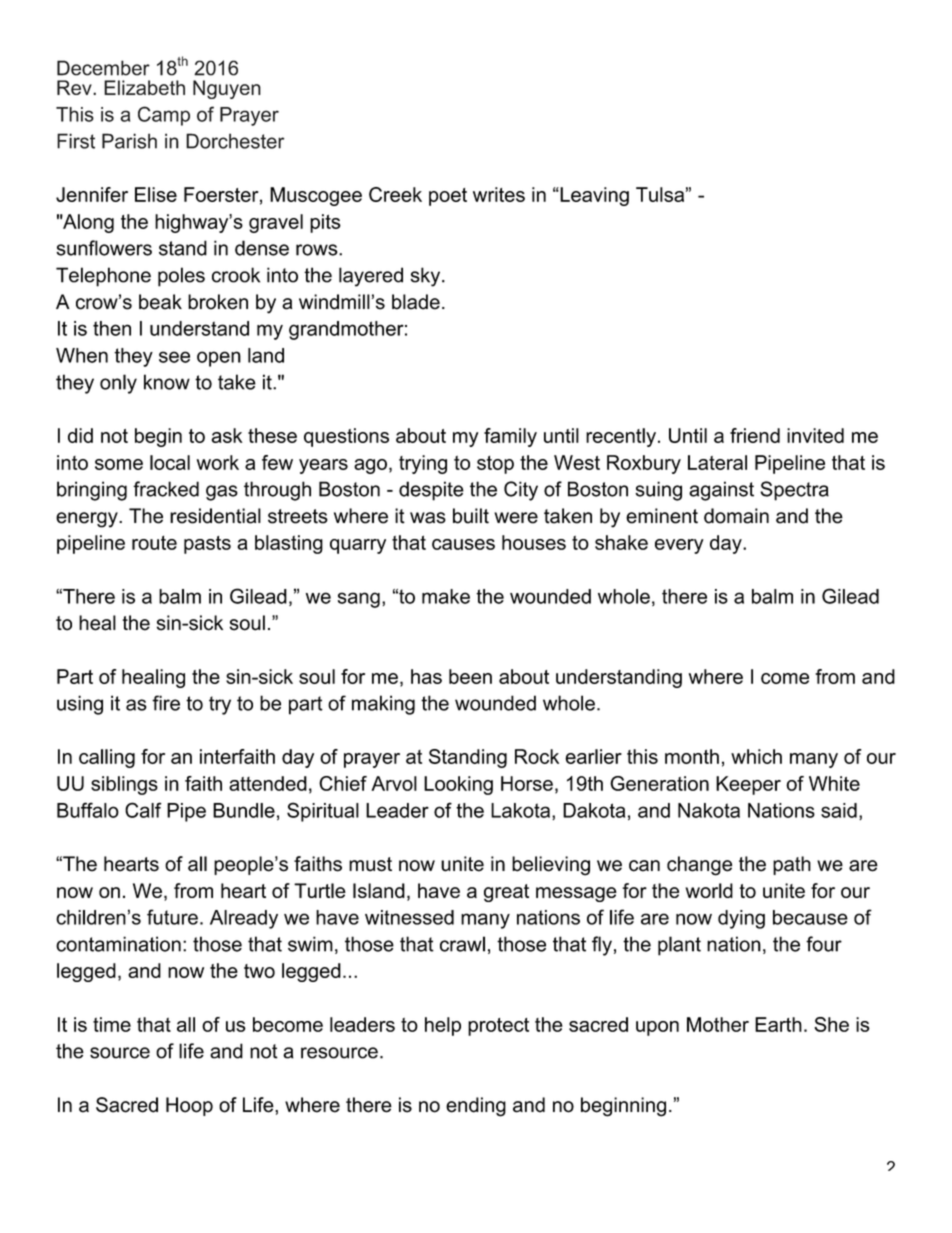 This screenshot has height=1233, width=952. What do you see at coordinates (446, 596) in the screenshot?
I see `make` at bounding box center [446, 596].
